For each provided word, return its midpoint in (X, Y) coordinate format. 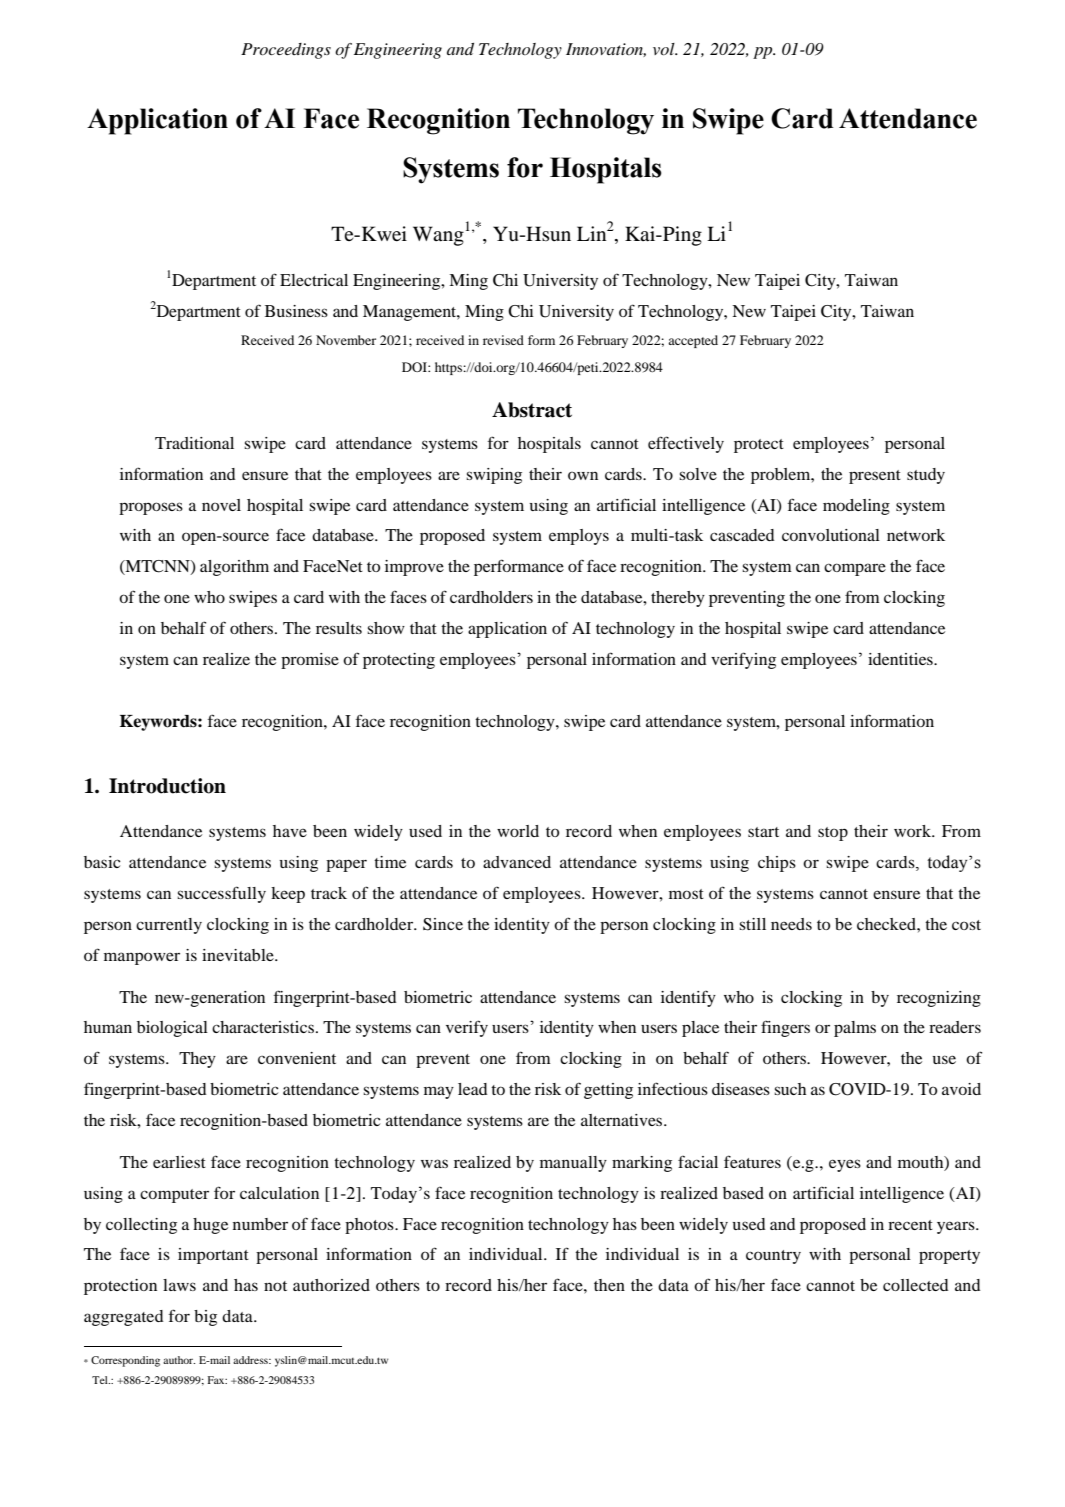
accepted (693, 341)
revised (503, 340)
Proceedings (286, 51)
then (609, 1285)
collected (916, 1285)
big (205, 1318)
